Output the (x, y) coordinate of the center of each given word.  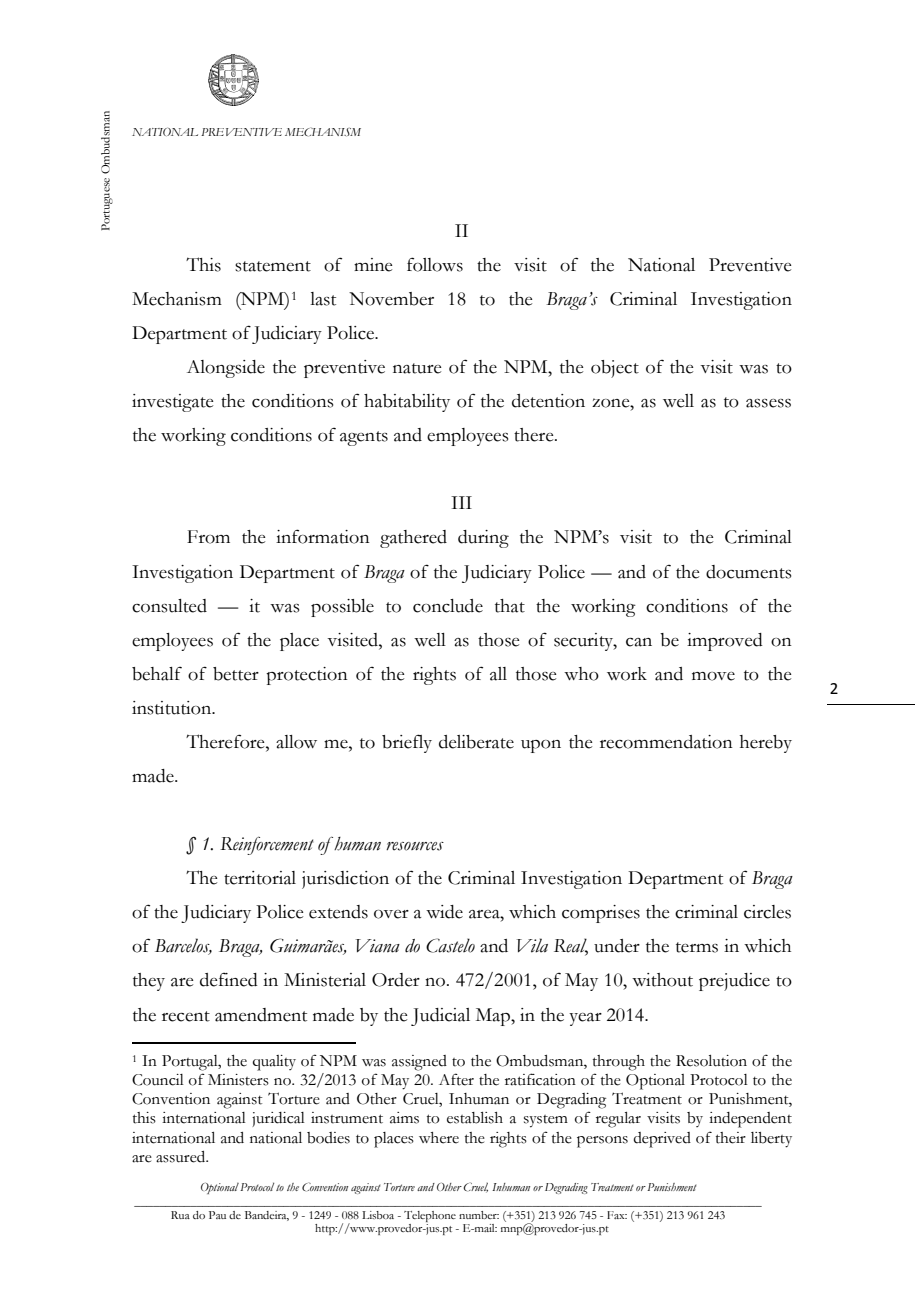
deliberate (476, 742)
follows (435, 264)
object (615, 369)
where (439, 1138)
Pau (217, 1215)
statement (273, 266)
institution (173, 708)
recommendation (666, 742)
